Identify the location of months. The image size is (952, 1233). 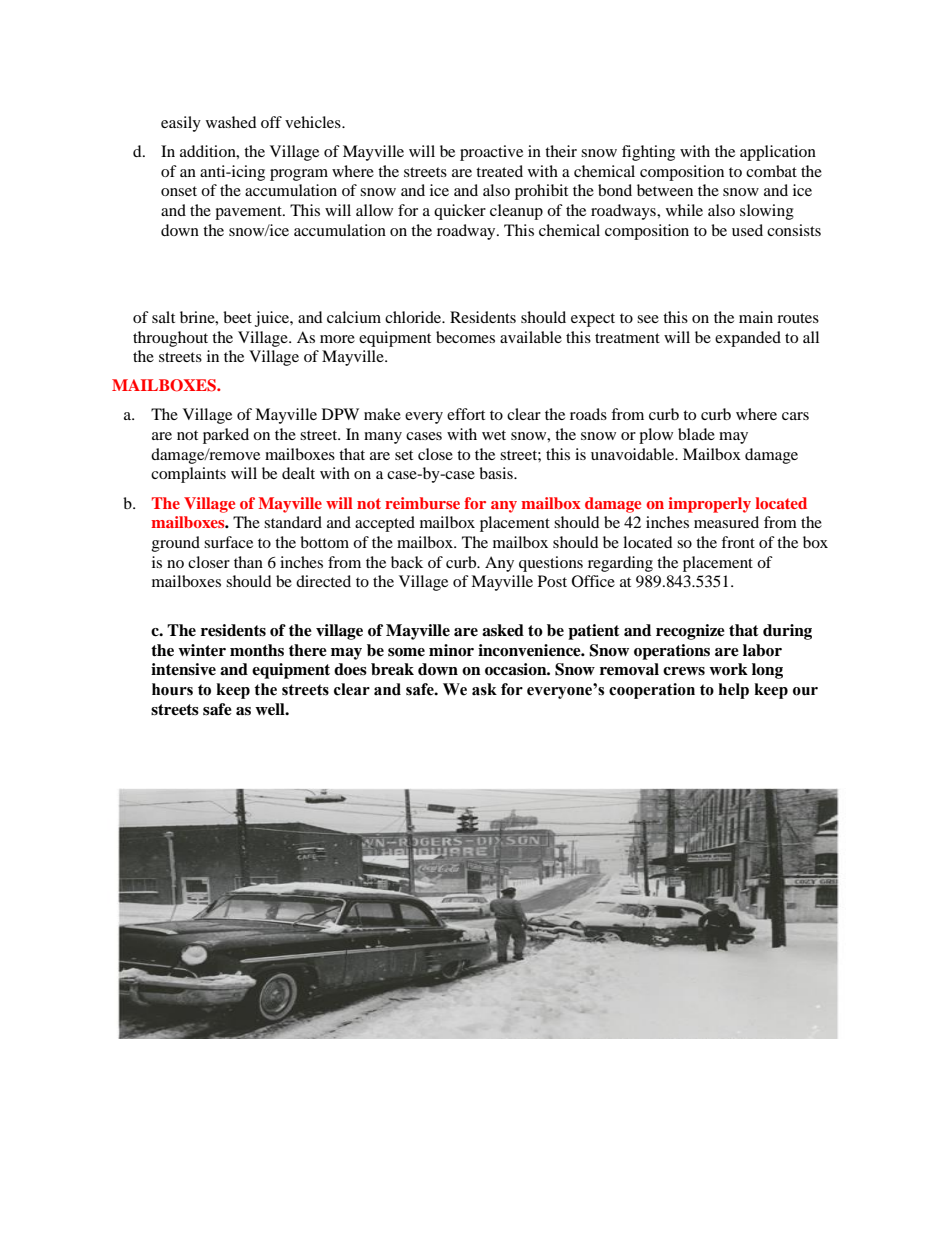
(257, 650).
